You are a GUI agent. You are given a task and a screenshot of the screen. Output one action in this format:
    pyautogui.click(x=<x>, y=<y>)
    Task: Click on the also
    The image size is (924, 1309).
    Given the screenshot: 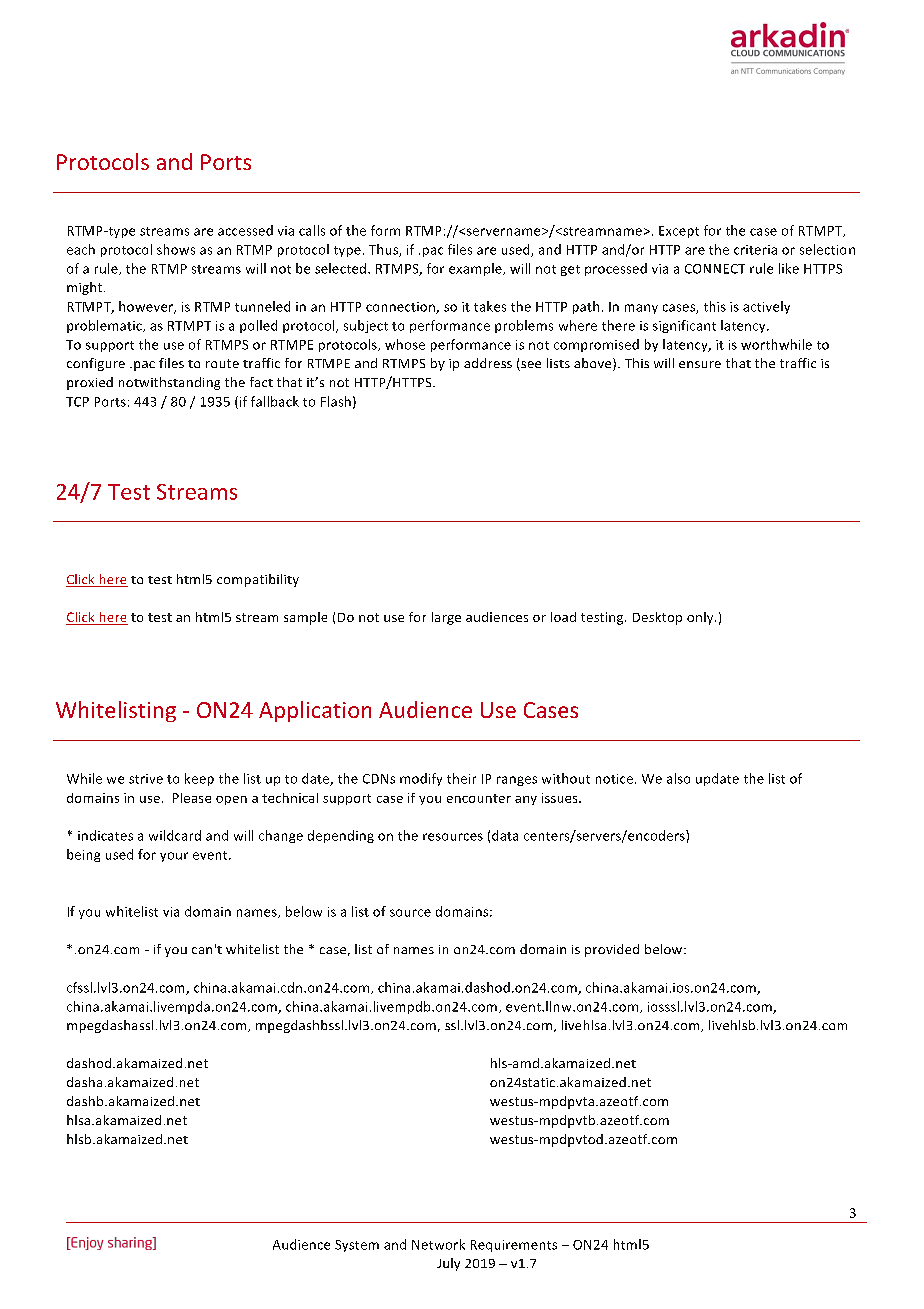 What is the action you would take?
    pyautogui.click(x=678, y=778)
